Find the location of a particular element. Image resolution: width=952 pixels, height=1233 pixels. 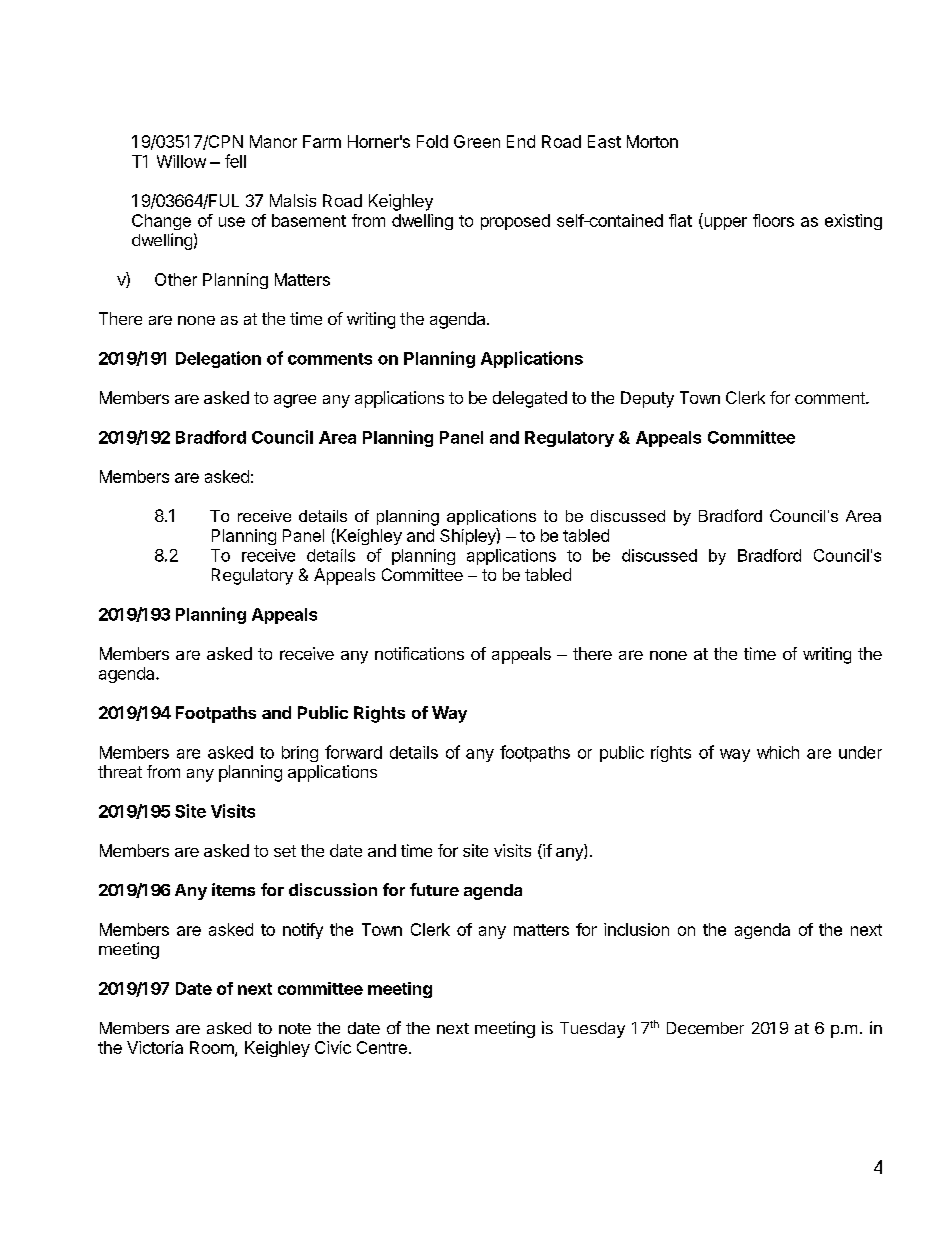

Tuesday is located at coordinates (592, 1030).
